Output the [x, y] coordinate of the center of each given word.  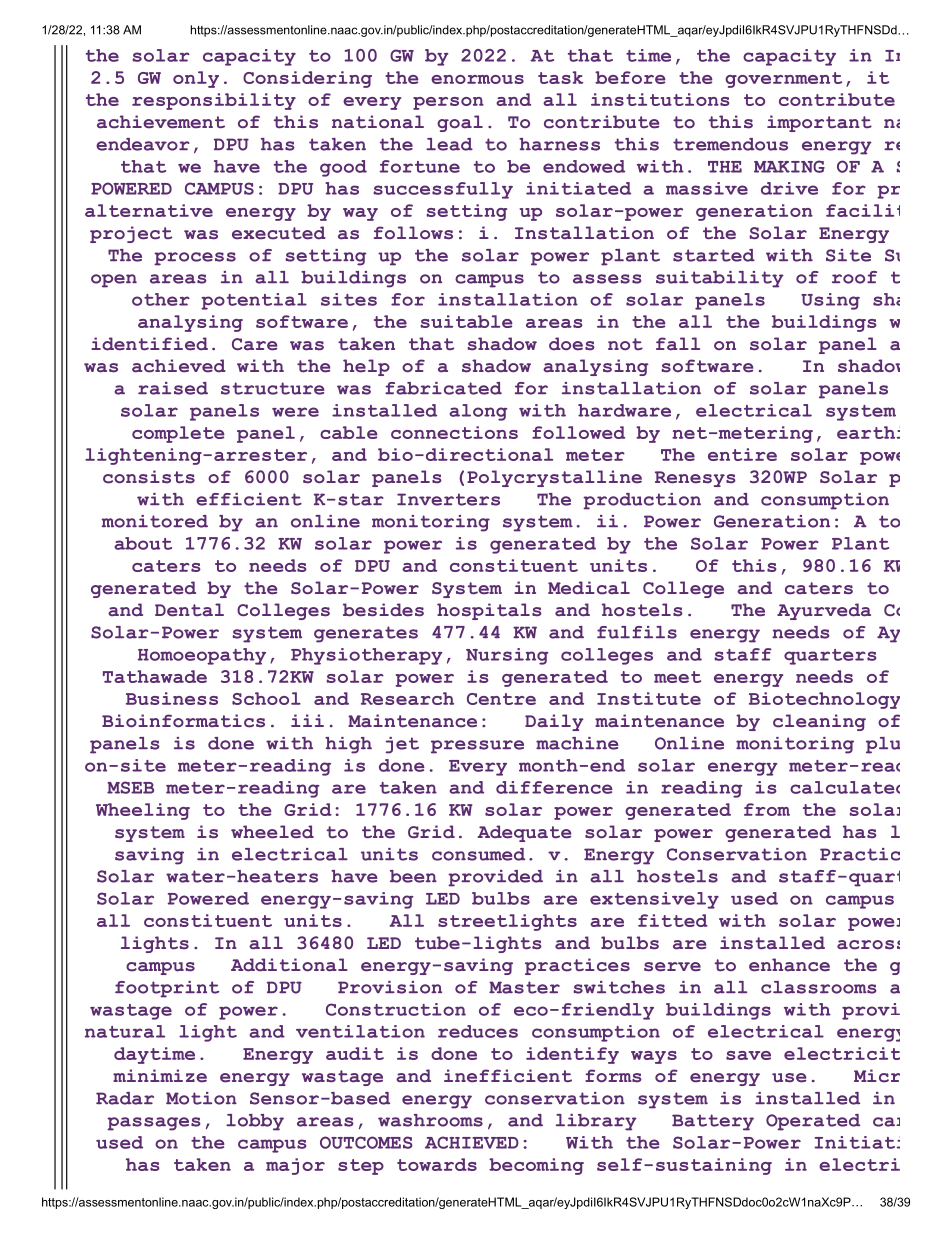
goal [460, 123]
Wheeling [143, 811]
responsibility [214, 101]
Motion [201, 1098]
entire [742, 454]
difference [554, 787]
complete [178, 434]
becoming [536, 1166]
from [767, 809]
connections [454, 432]
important [819, 123]
